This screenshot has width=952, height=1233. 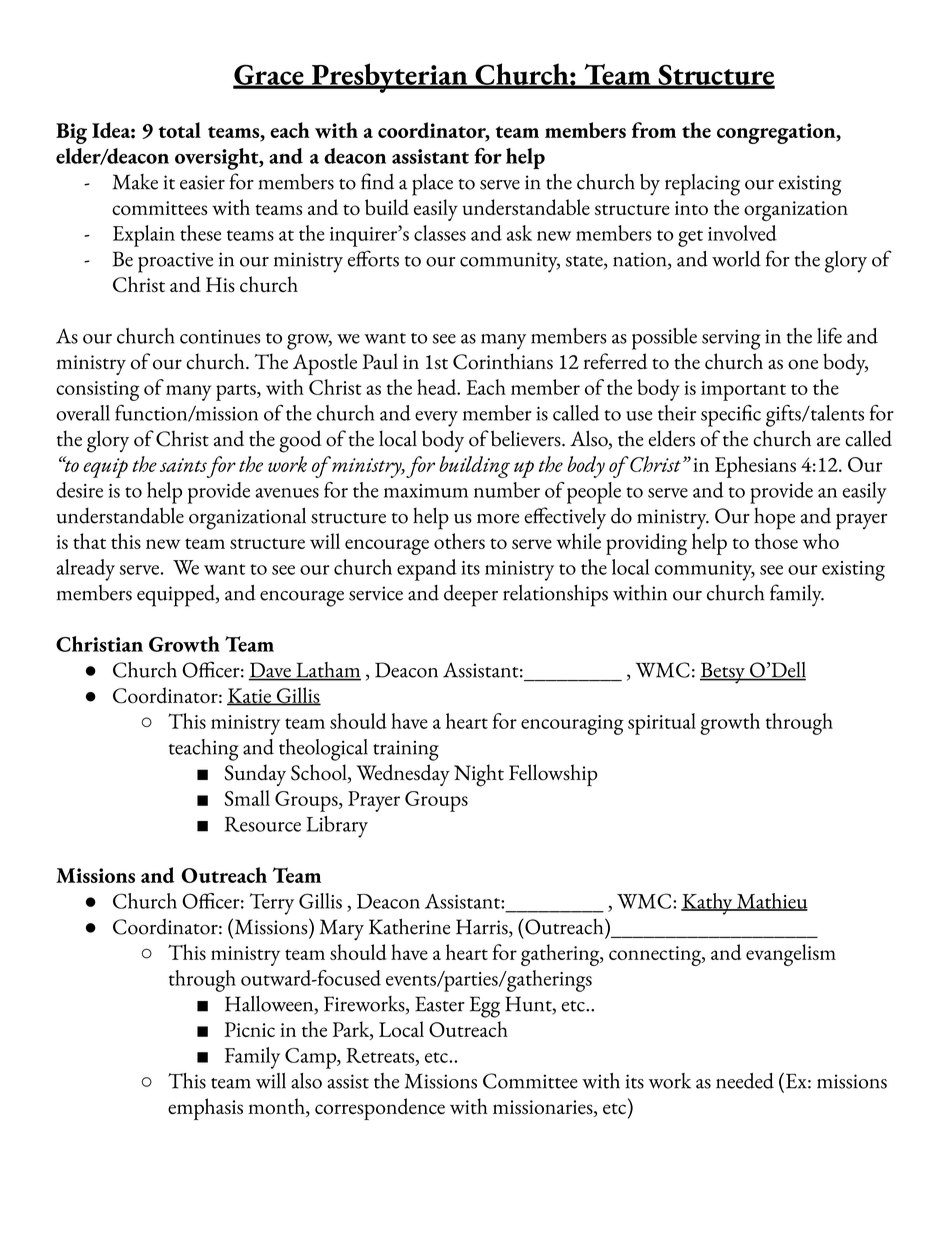 I want to click on those, so click(x=776, y=541).
